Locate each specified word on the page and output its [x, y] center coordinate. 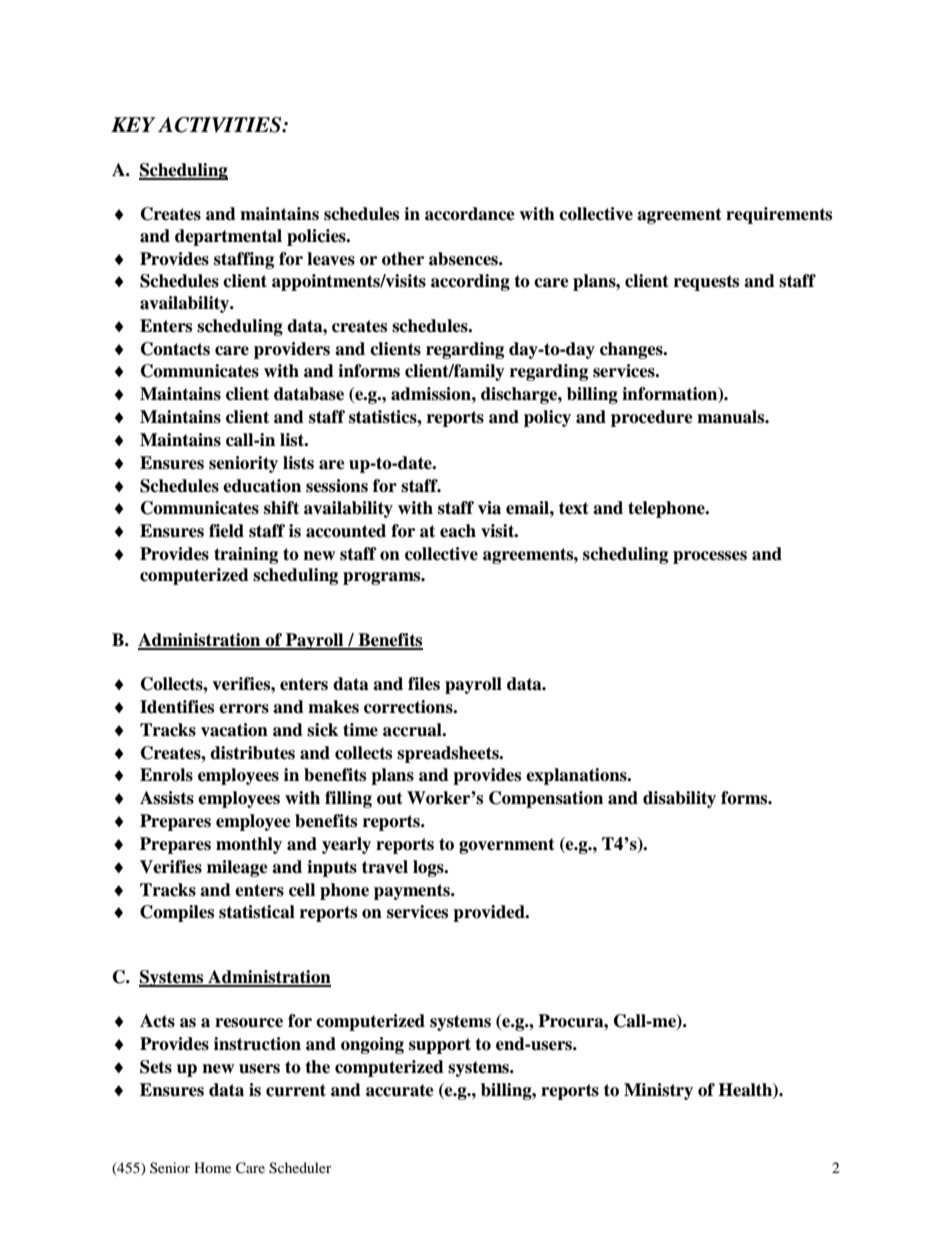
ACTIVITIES [221, 125]
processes [710, 557]
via [489, 508]
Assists [167, 798]
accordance [470, 214]
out [390, 798]
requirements [779, 215]
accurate [400, 1090]
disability [679, 799]
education [262, 486]
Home [212, 1167]
